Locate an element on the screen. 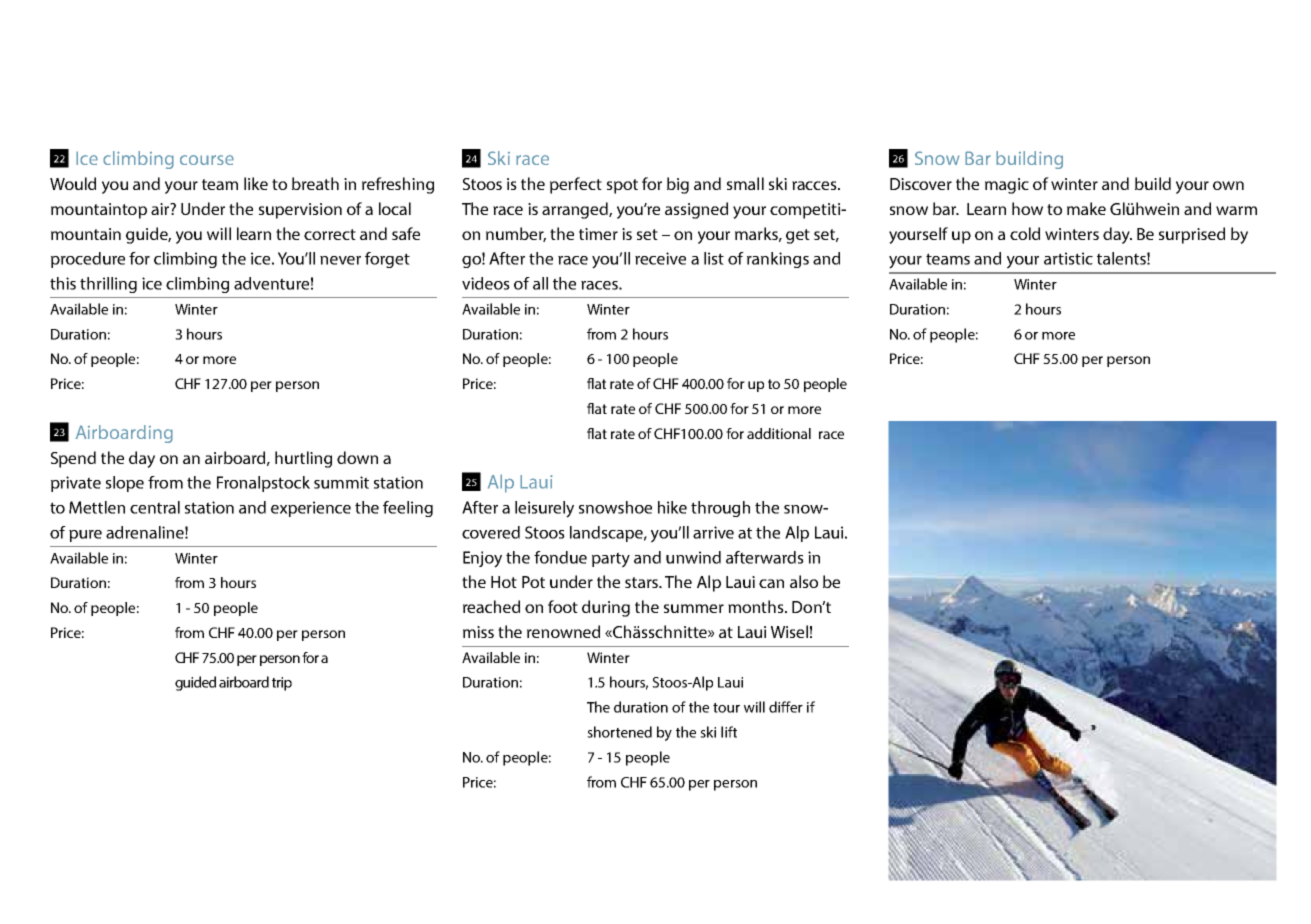 This screenshot has width=1311, height=924. unwind is located at coordinates (693, 557).
